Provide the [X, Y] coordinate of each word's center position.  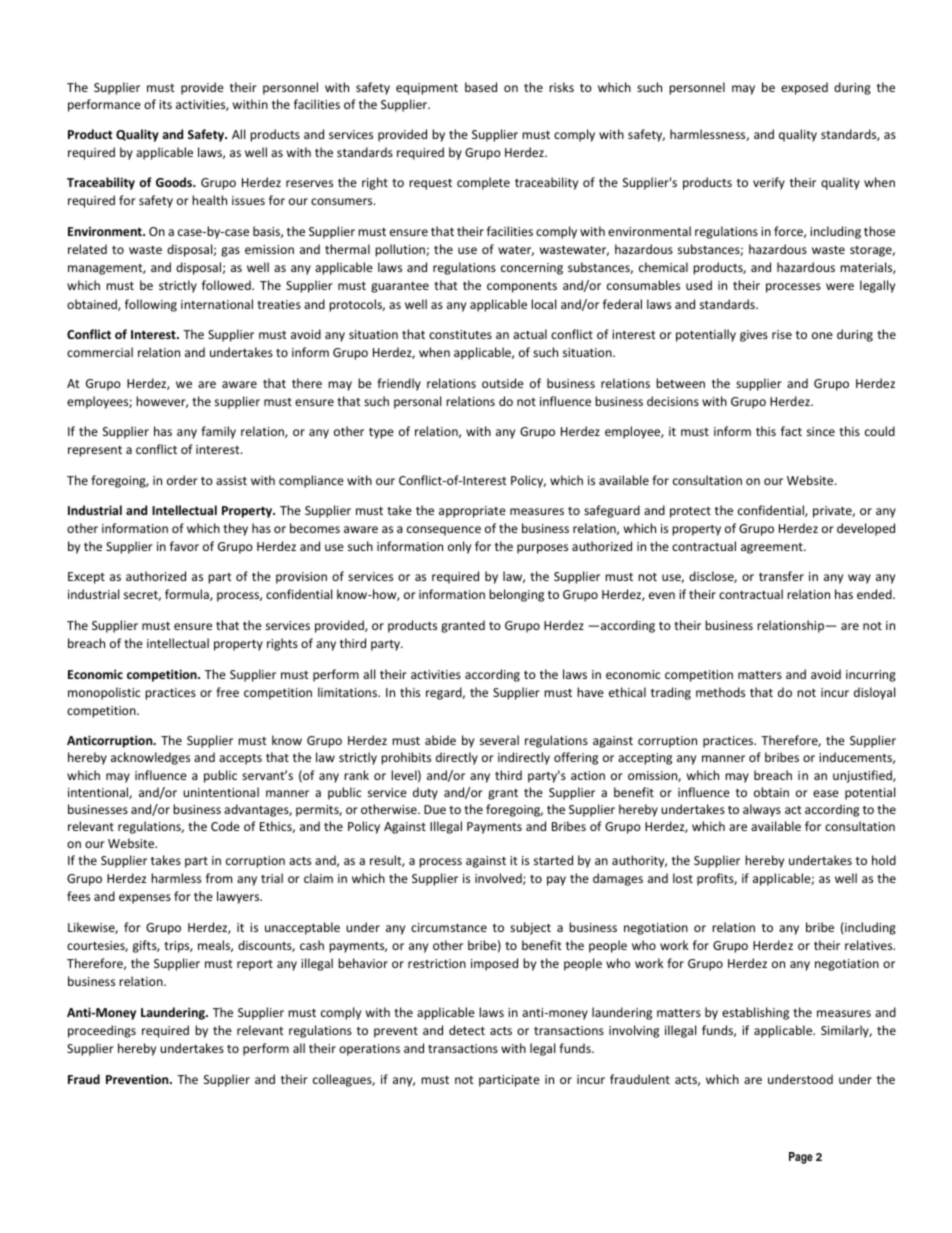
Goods [175, 182]
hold [884, 860]
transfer [781, 576]
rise [782, 334]
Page [801, 1158]
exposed [804, 88]
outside [503, 383]
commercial [100, 352]
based [481, 87]
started [553, 860]
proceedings [102, 1031]
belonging [516, 595]
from [219, 878]
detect [467, 1030]
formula [188, 595]
